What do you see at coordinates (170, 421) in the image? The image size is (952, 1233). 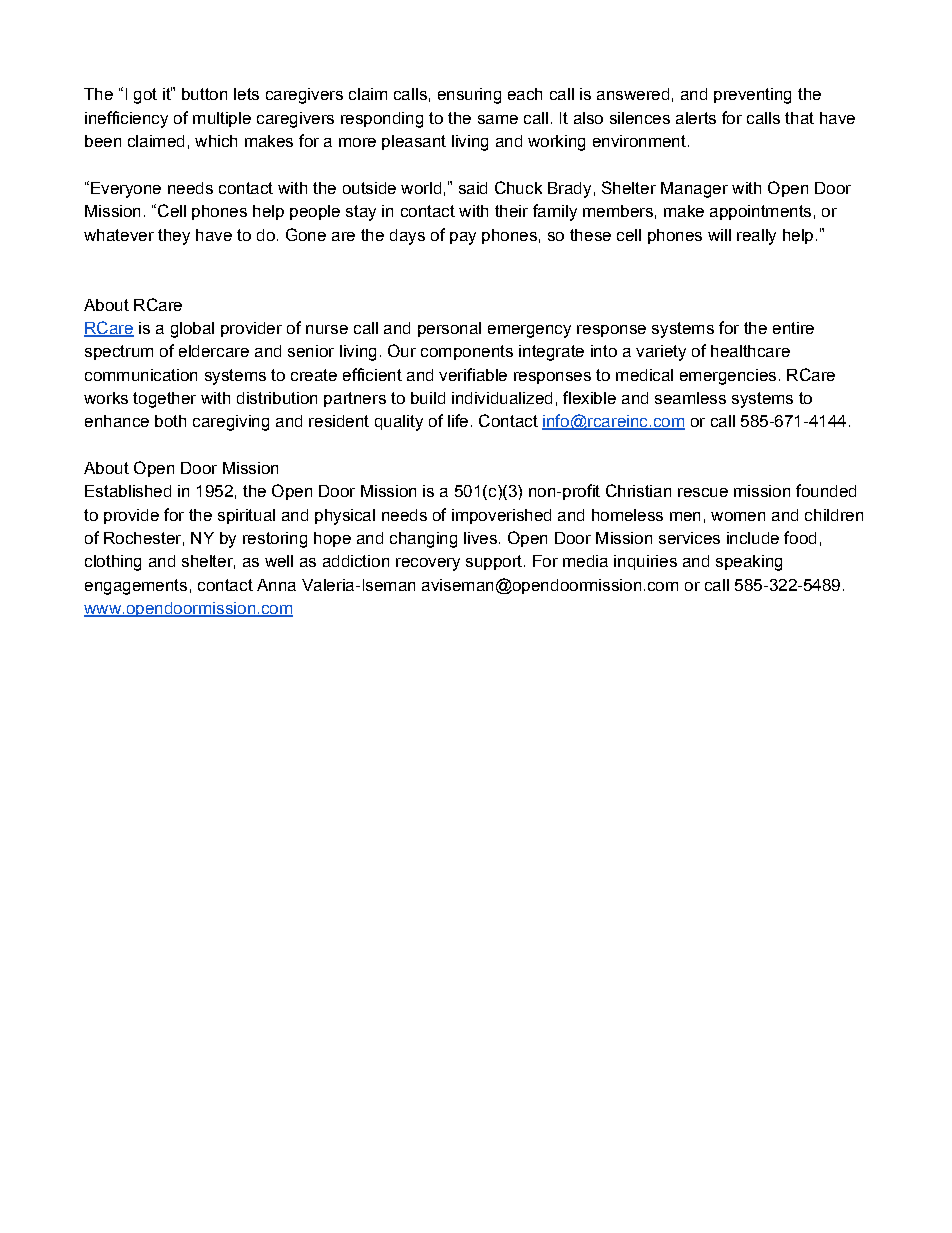 I see `both` at bounding box center [170, 421].
